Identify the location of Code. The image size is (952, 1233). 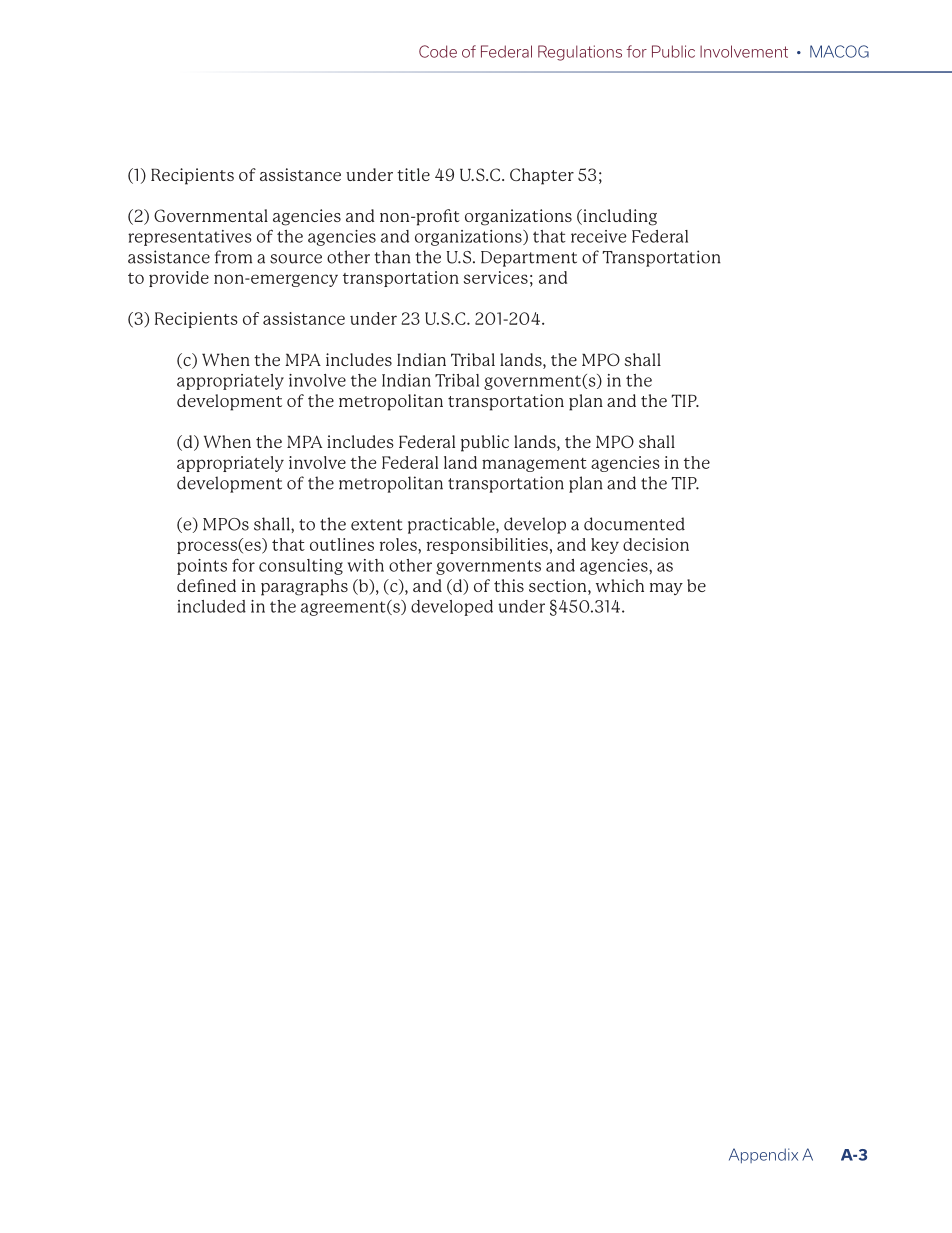
(438, 51).
